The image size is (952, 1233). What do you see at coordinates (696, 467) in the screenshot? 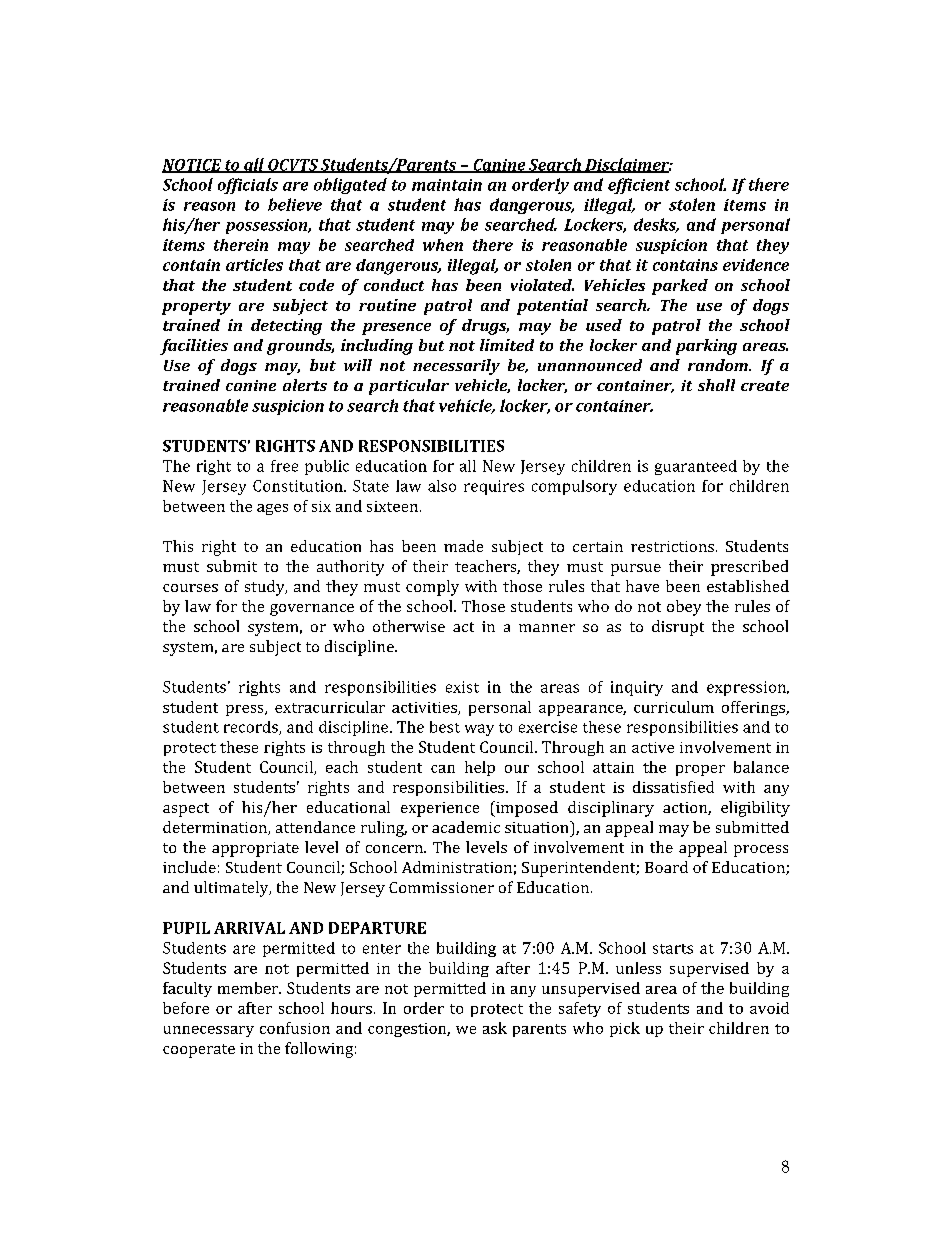
I see `guaranteed` at bounding box center [696, 467].
